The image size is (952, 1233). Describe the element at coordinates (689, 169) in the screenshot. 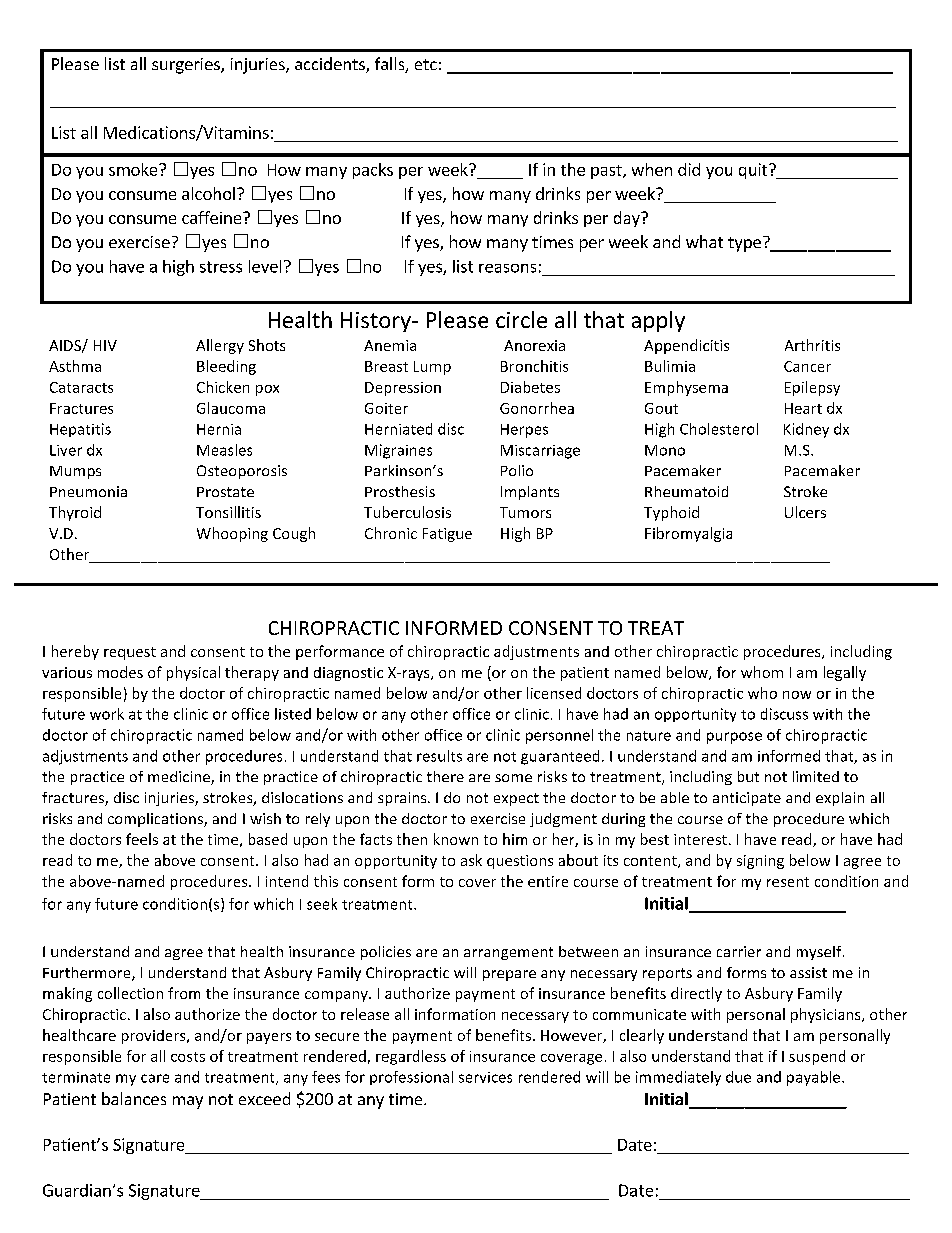

I see `did` at that location.
